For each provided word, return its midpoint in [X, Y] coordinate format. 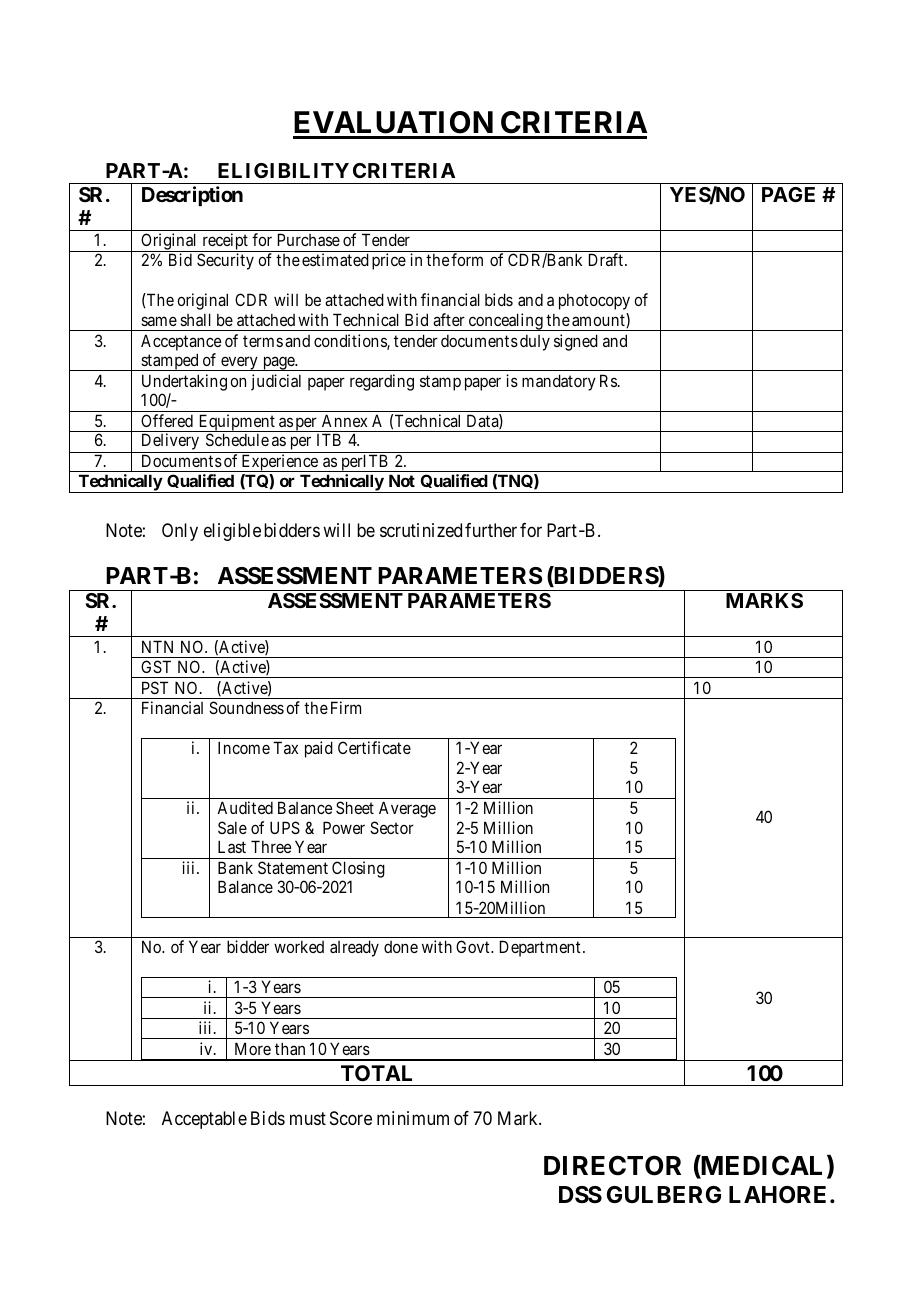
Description [192, 196]
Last [232, 846]
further [491, 530]
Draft [606, 259]
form [467, 259]
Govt [474, 946]
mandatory [559, 382]
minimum [413, 1118]
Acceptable [204, 1120]
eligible [232, 532]
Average [407, 809]
